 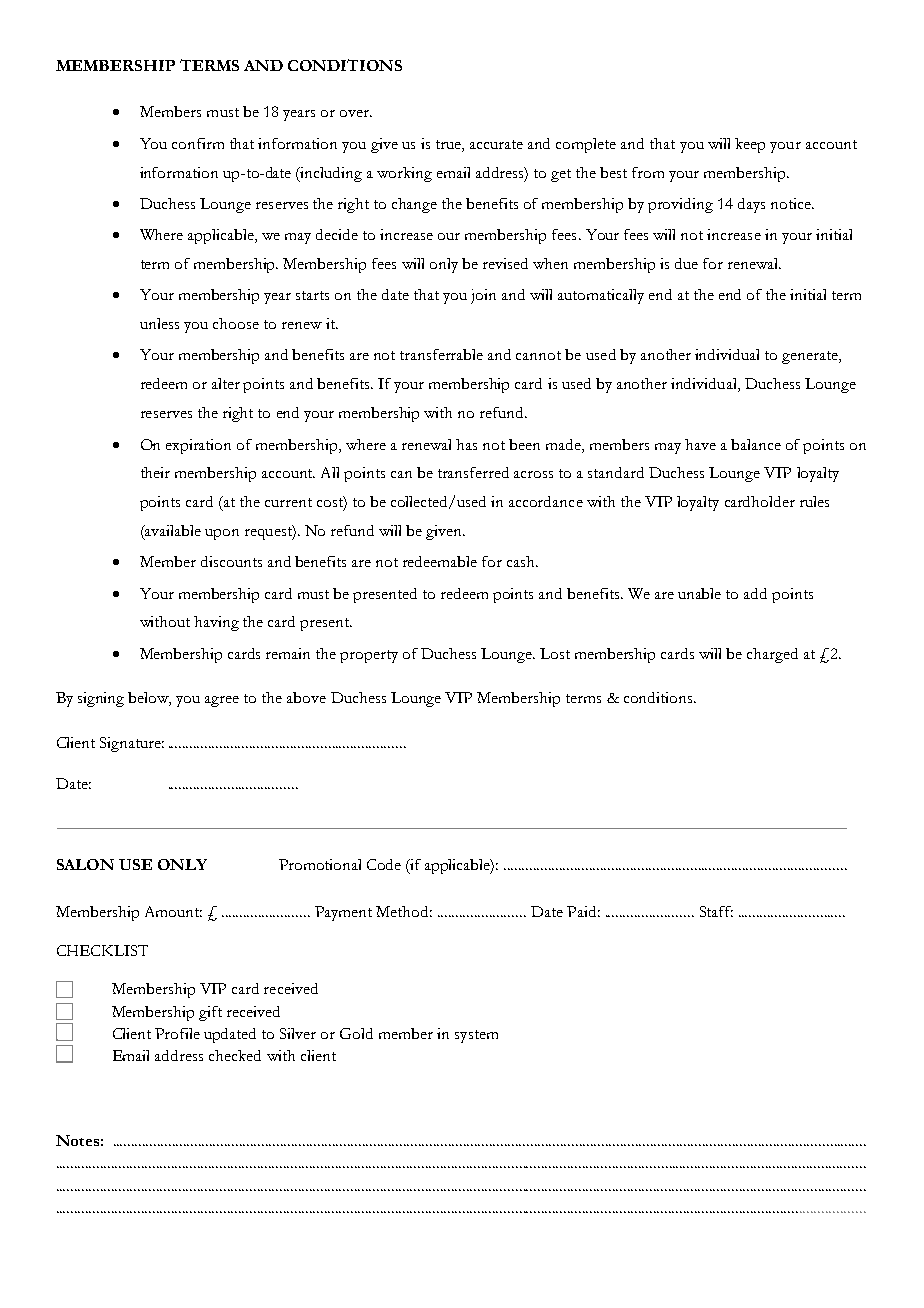 What do you see at coordinates (231, 561) in the image?
I see `discounts` at bounding box center [231, 561].
